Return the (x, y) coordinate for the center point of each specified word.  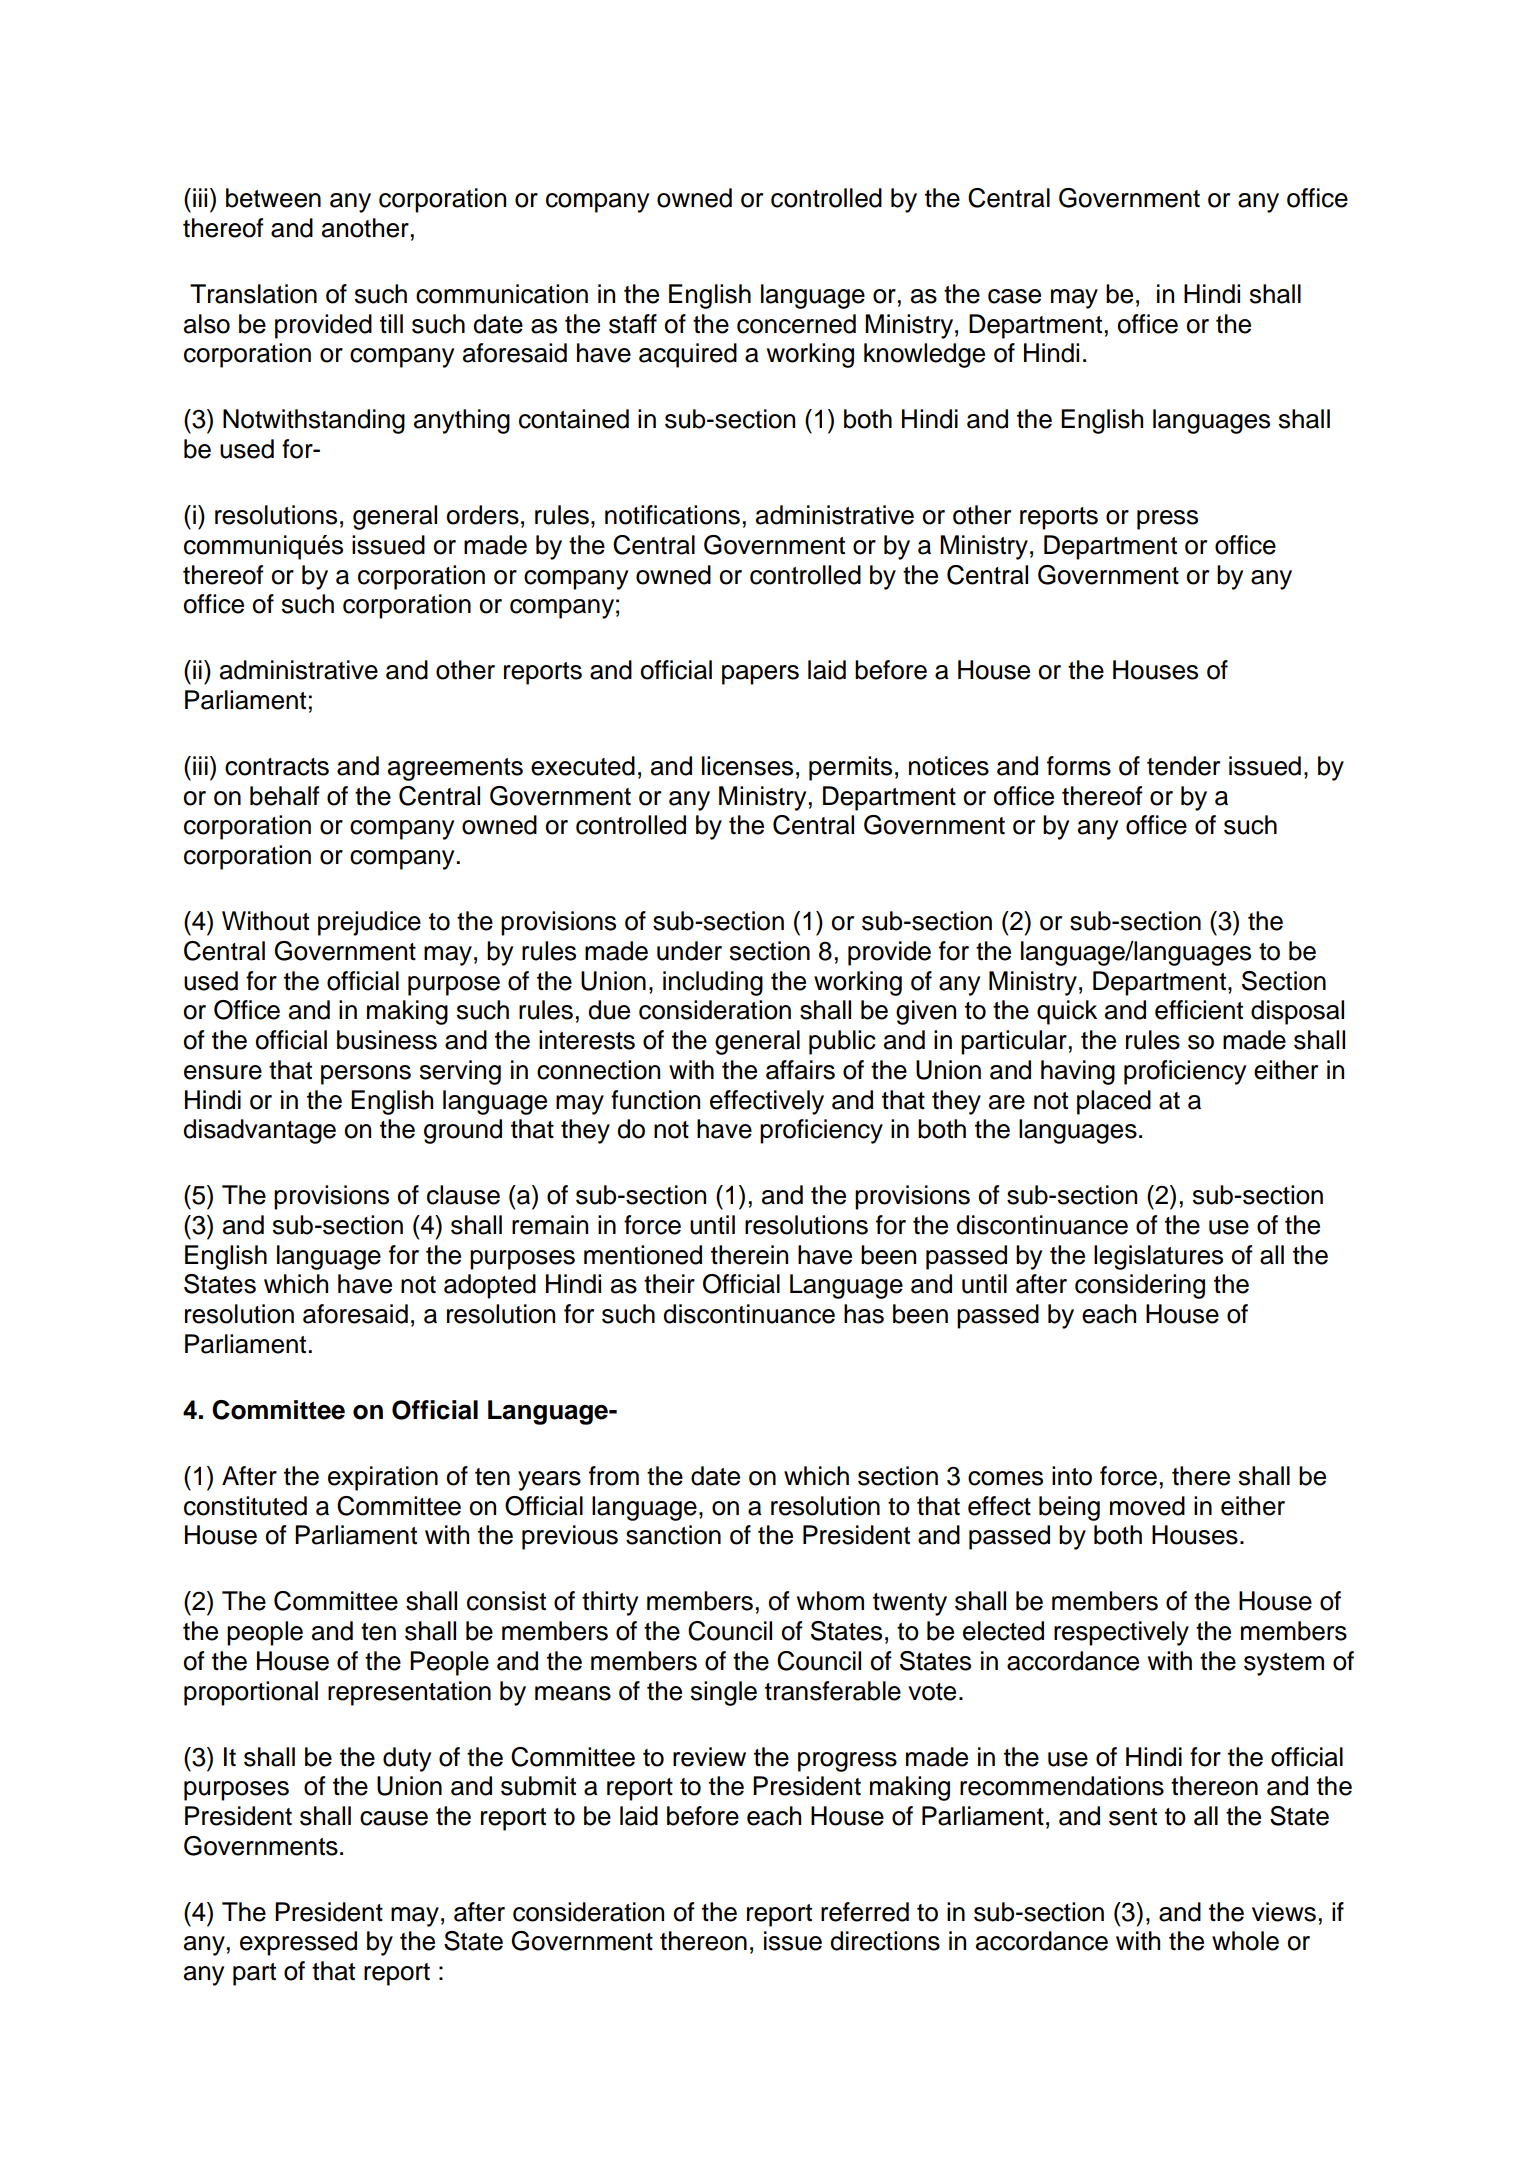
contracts (277, 767)
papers (760, 675)
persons (366, 1075)
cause (394, 1818)
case (1014, 296)
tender (1183, 766)
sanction (673, 1535)
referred (865, 1912)
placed (1114, 1102)
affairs (800, 1070)
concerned (796, 324)
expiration (383, 1478)
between (273, 198)
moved (1147, 1506)
